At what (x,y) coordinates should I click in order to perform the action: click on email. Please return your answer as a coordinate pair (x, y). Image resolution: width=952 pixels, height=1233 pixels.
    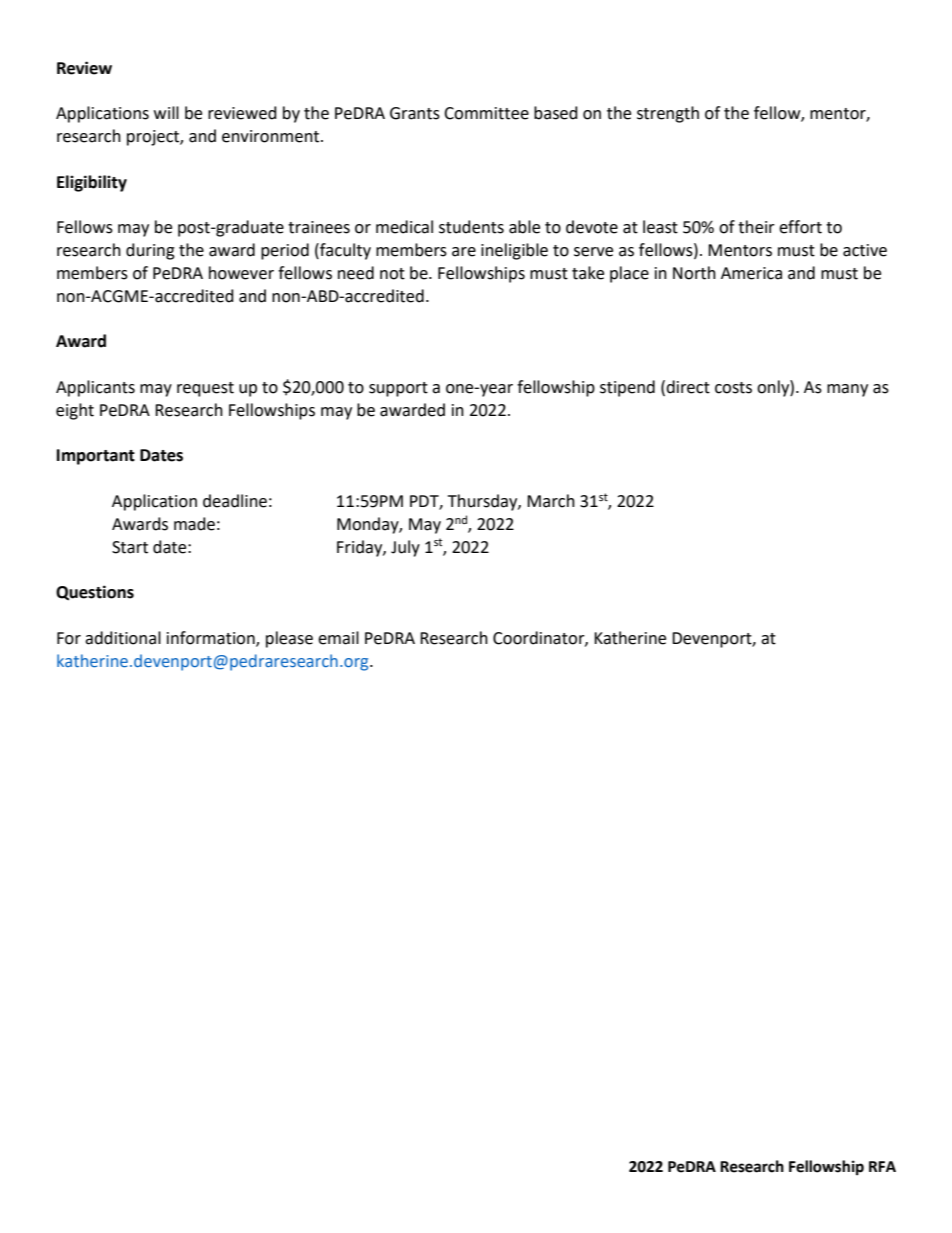
    Looking at the image, I should click on (338, 638).
